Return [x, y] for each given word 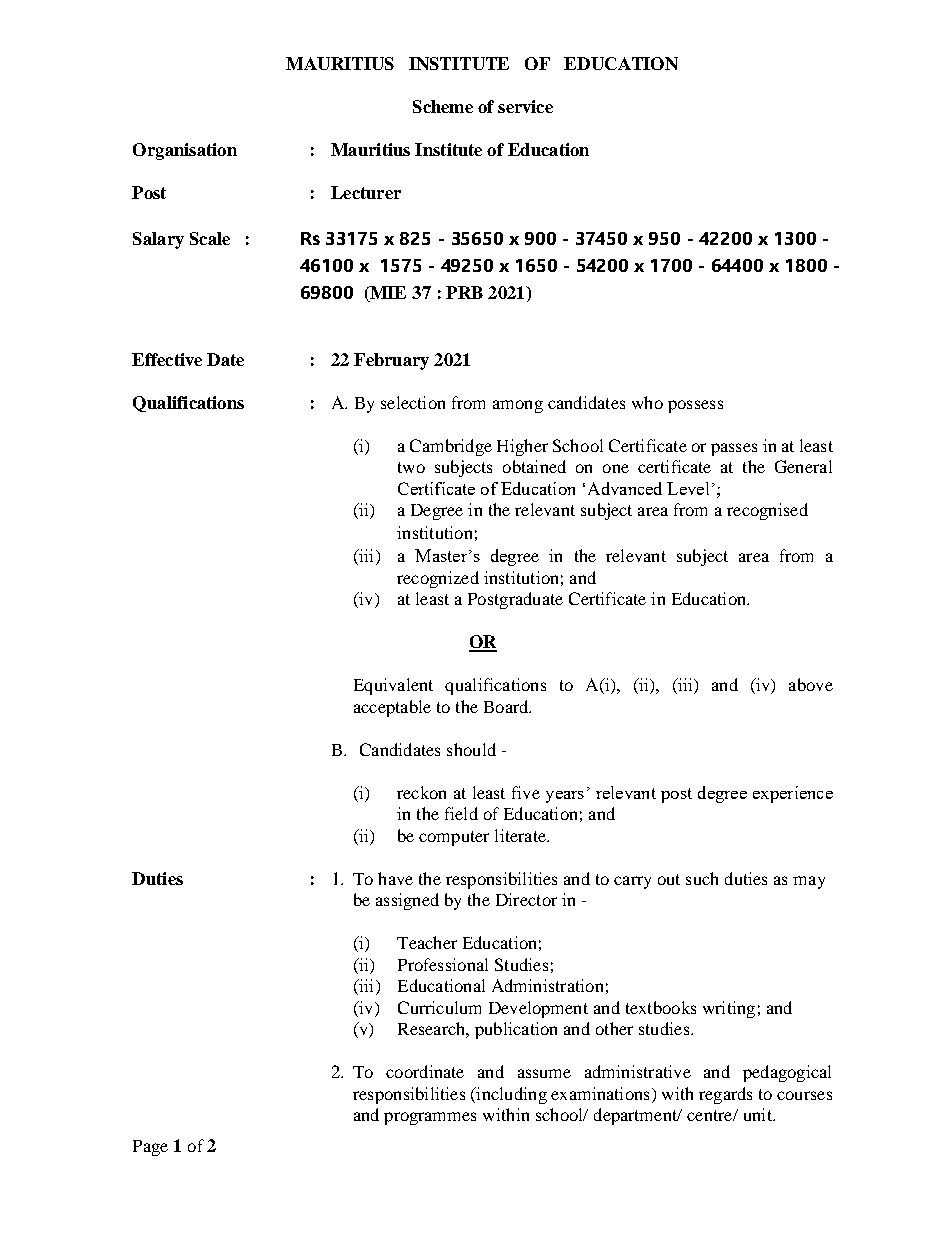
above [811, 684]
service [525, 106]
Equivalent [393, 686]
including [510, 1095]
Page [150, 1148]
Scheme [443, 106]
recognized [438, 579]
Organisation [185, 151]
